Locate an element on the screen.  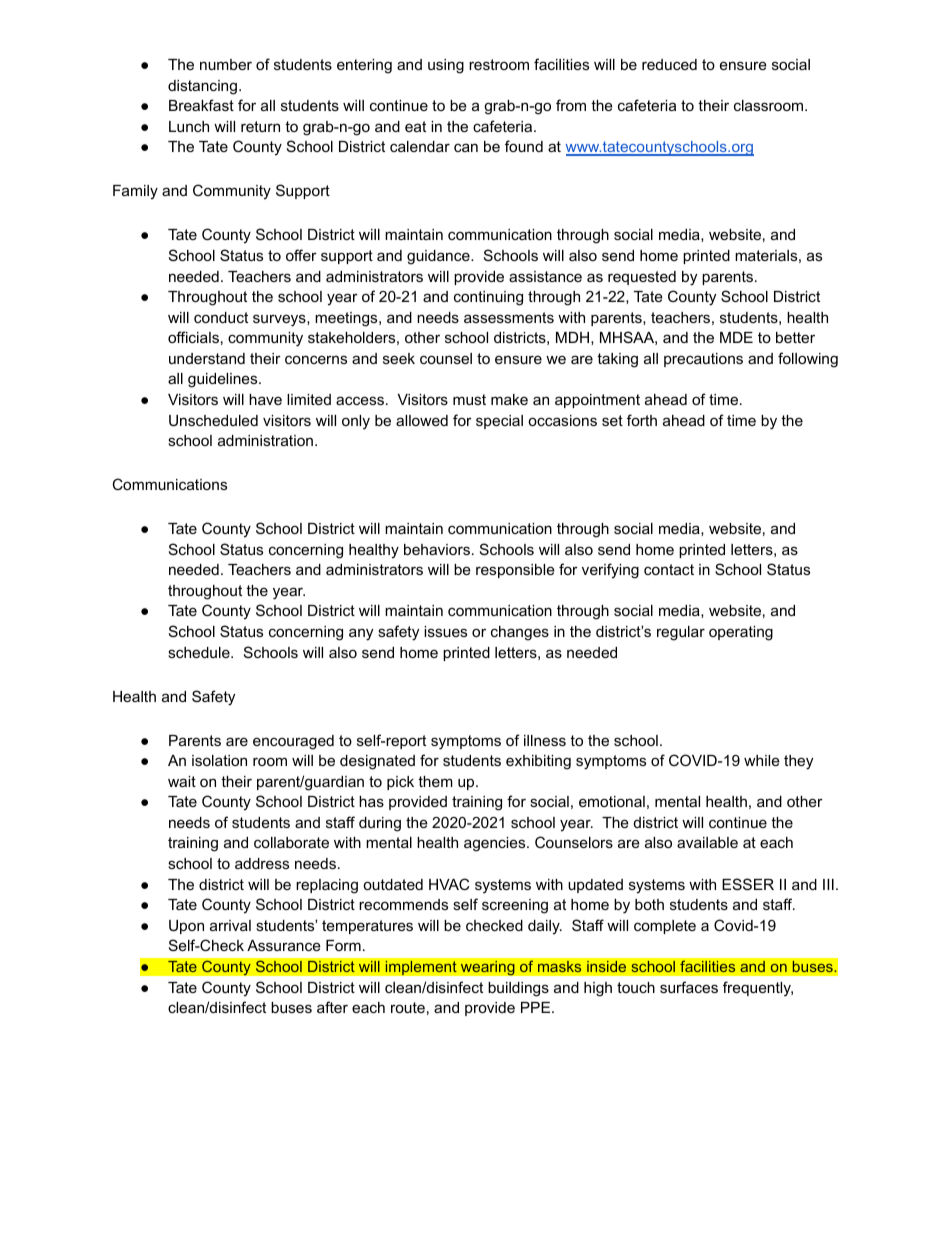
using is located at coordinates (446, 66).
